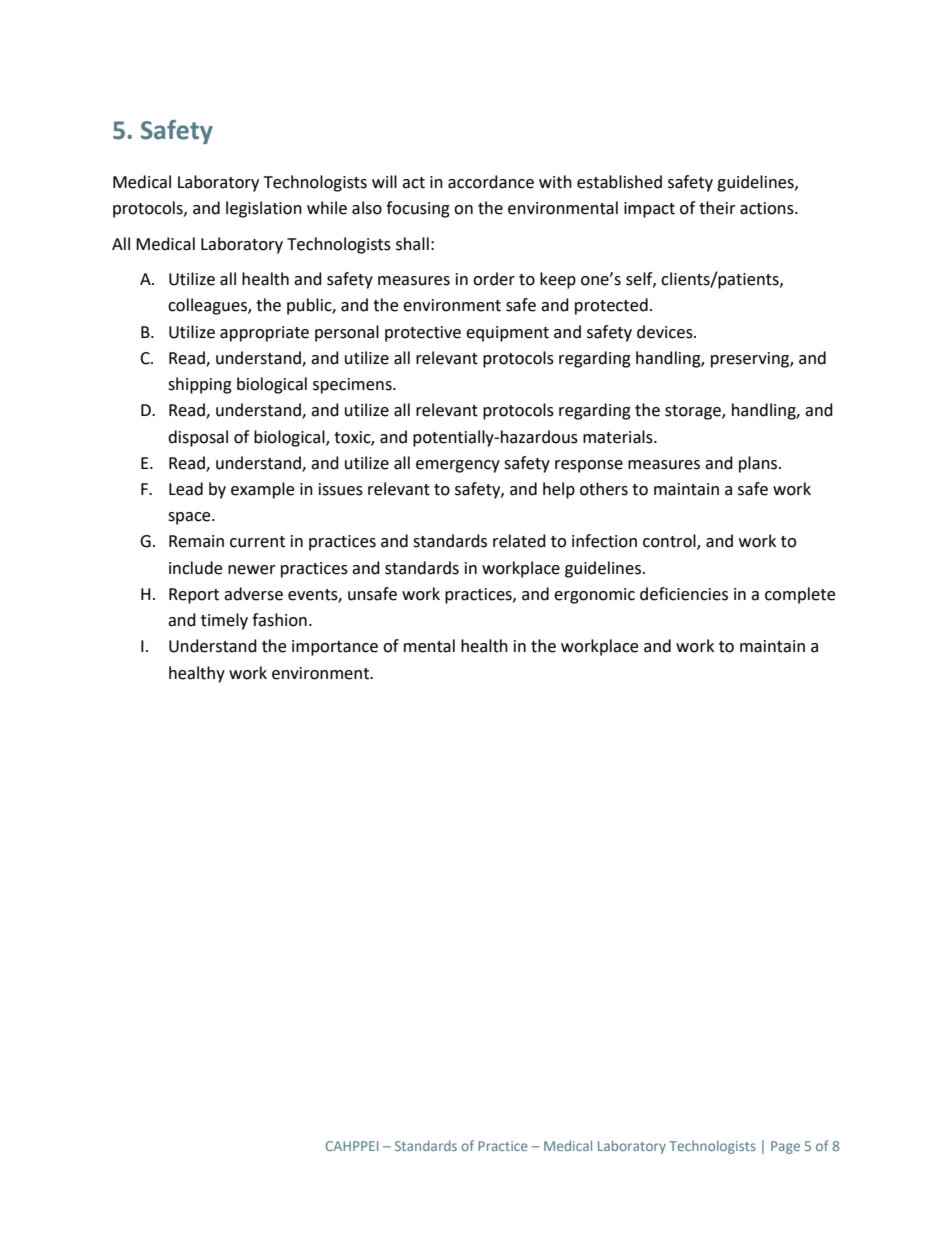  I want to click on complete, so click(800, 595).
